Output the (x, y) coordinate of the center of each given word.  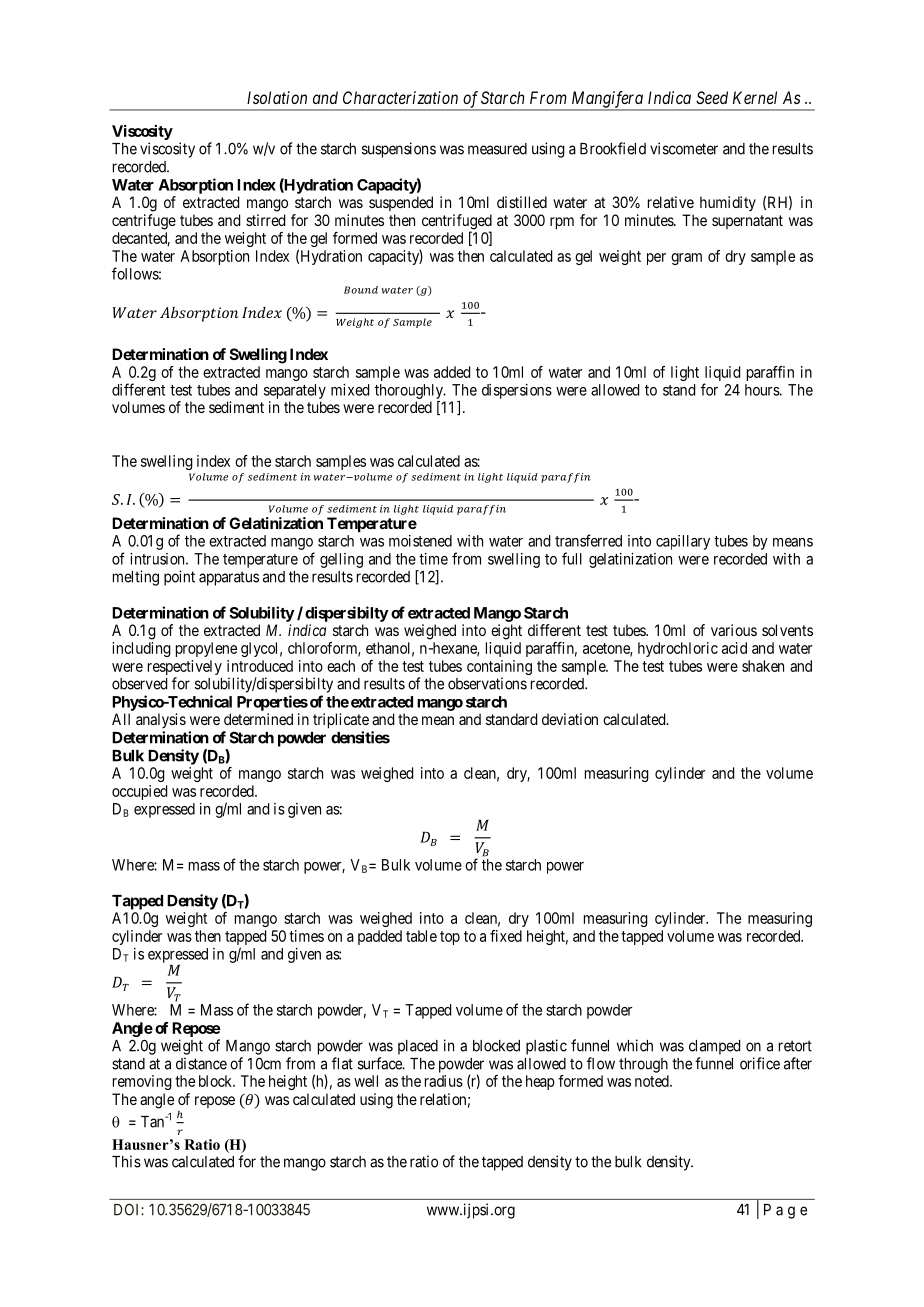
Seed (712, 97)
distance (201, 1063)
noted (653, 1081)
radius (444, 1081)
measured (497, 149)
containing (499, 669)
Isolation (277, 97)
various (734, 630)
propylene (206, 649)
